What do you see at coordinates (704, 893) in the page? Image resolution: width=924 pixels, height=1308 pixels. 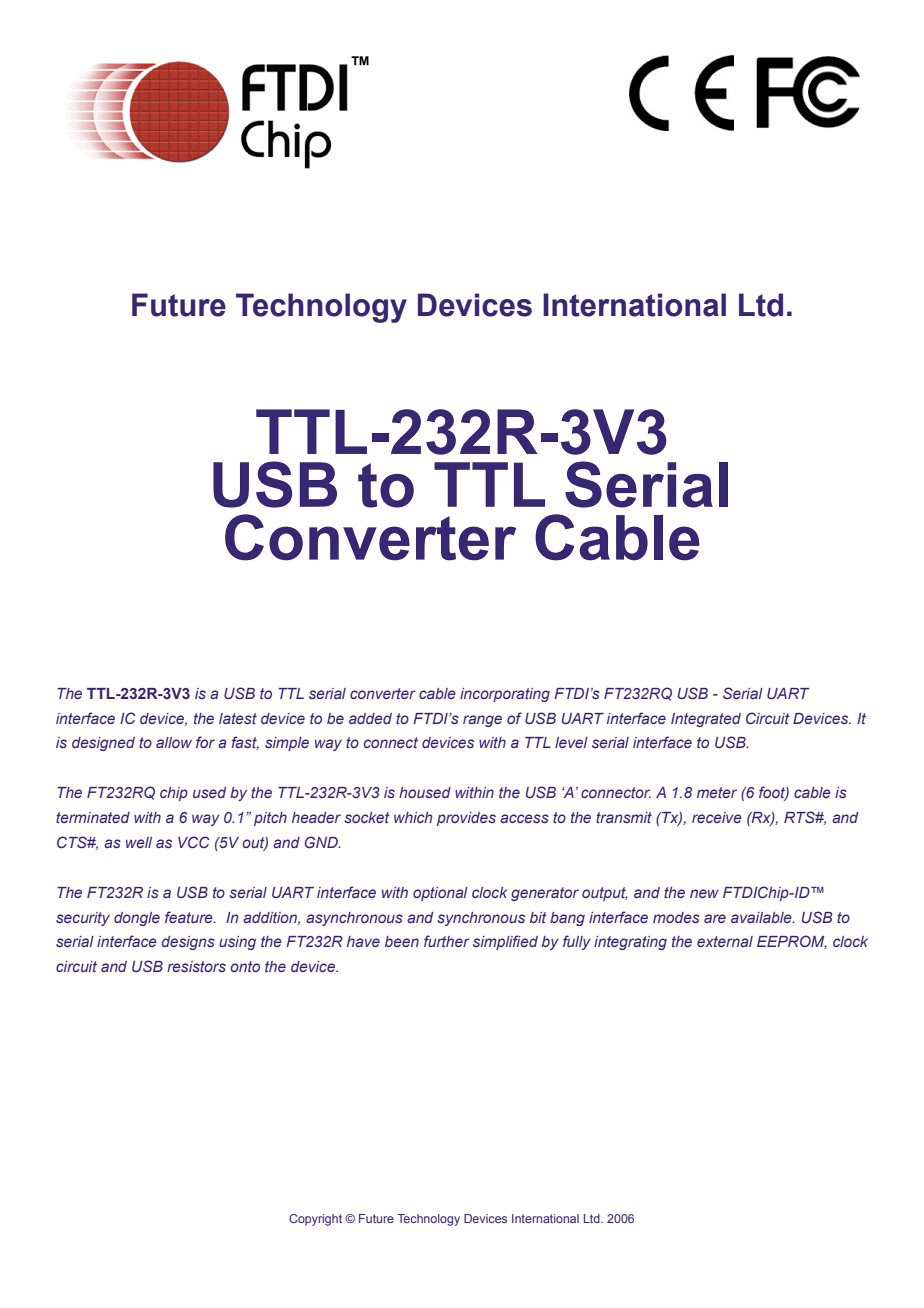 I see `new` at bounding box center [704, 893].
